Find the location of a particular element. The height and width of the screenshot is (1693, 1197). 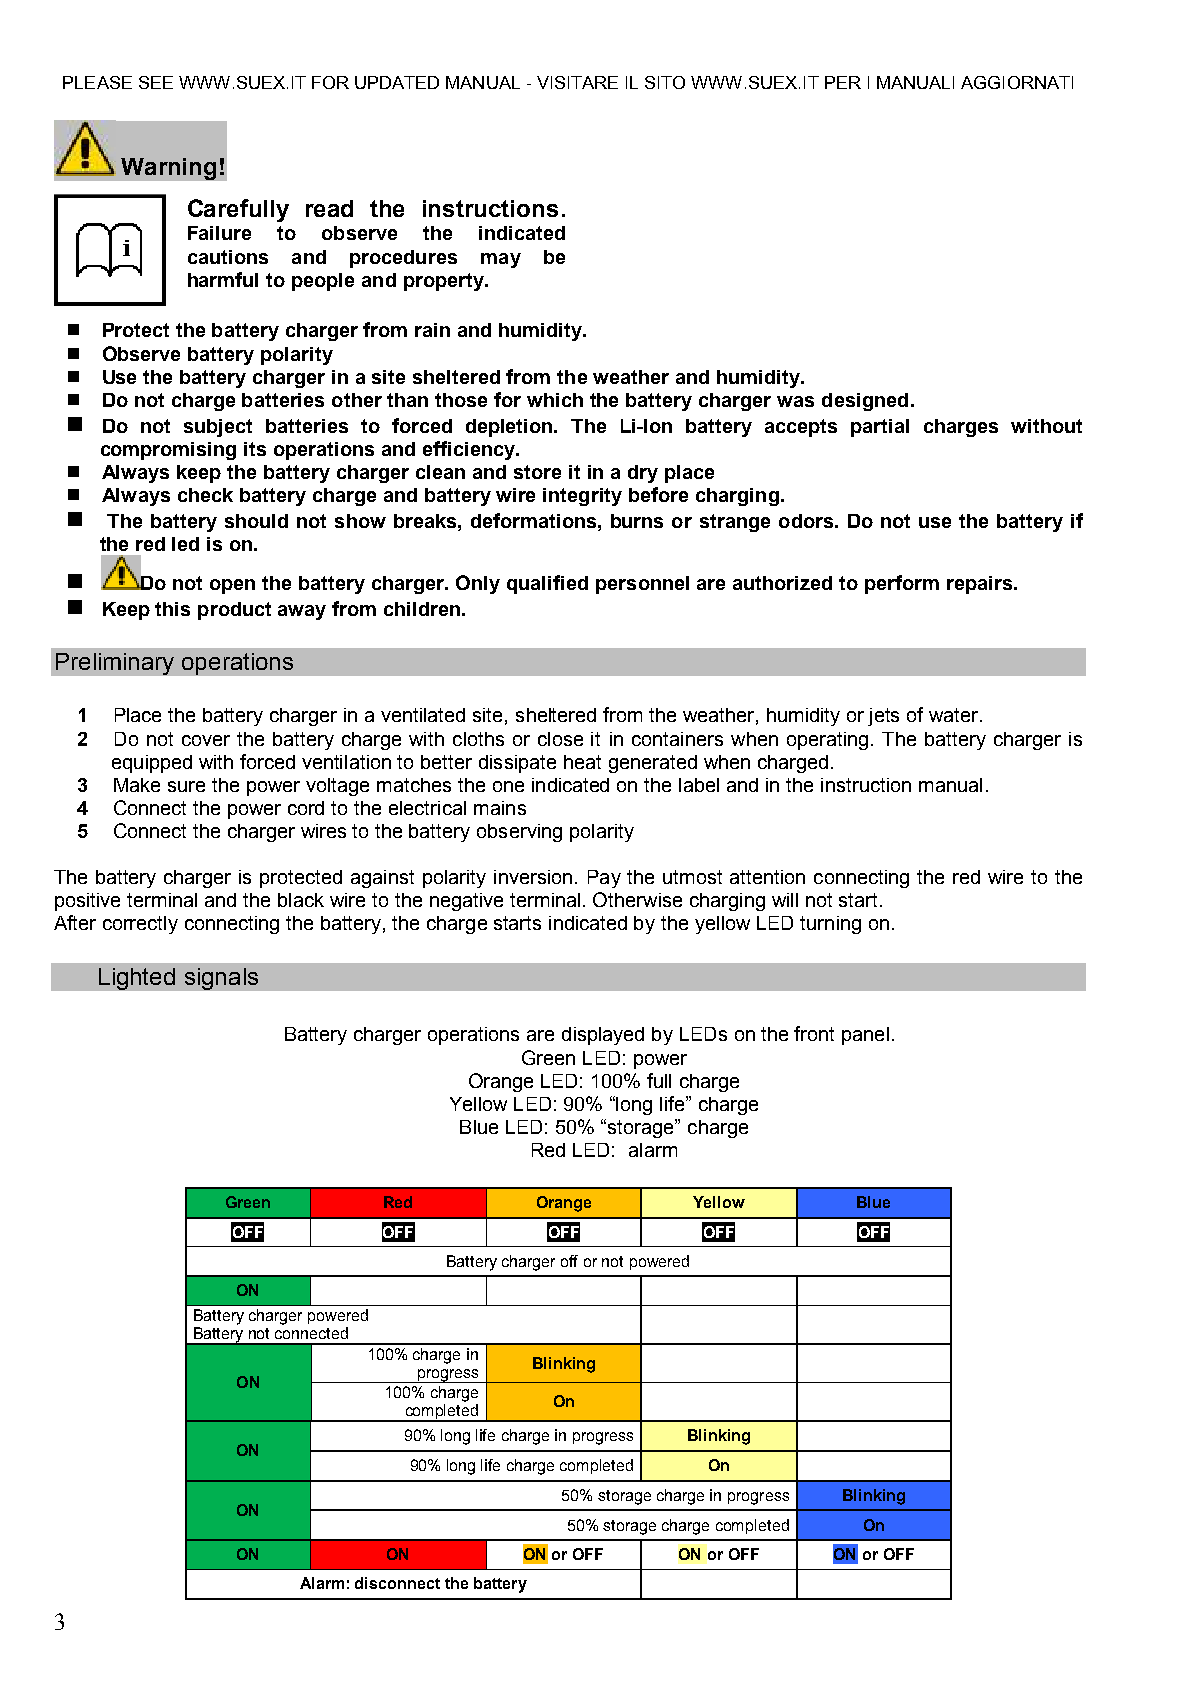

panel is located at coordinates (865, 1036).
